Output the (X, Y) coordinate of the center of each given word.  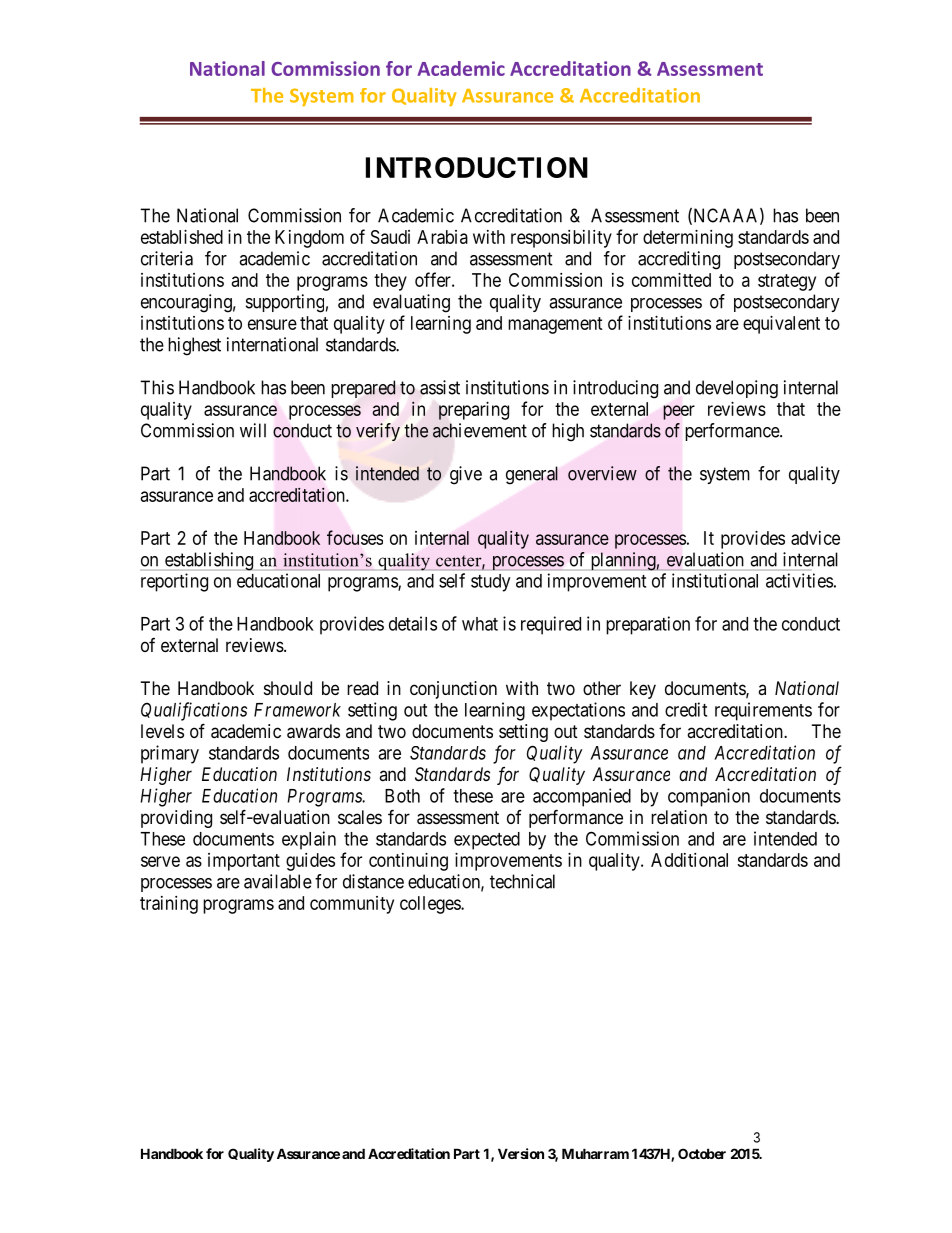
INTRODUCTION (477, 167)
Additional (689, 860)
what (480, 624)
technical (522, 881)
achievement (480, 430)
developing (737, 389)
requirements (763, 711)
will (253, 430)
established (182, 237)
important (244, 862)
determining (688, 239)
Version (521, 1153)
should (288, 688)
